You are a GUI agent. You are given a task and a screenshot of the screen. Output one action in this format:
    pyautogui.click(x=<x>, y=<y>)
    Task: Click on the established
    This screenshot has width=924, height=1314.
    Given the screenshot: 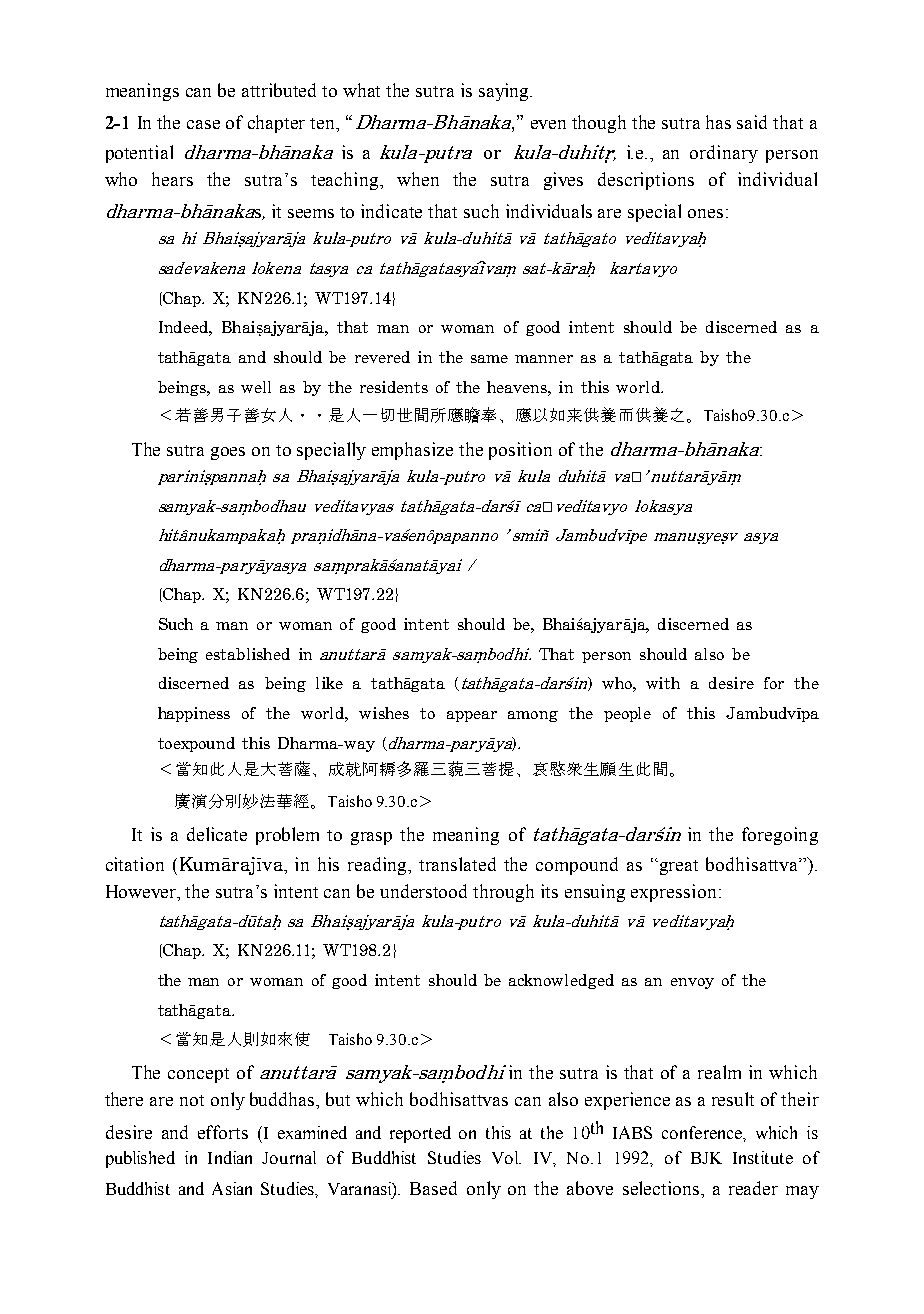 What is the action you would take?
    pyautogui.click(x=248, y=654)
